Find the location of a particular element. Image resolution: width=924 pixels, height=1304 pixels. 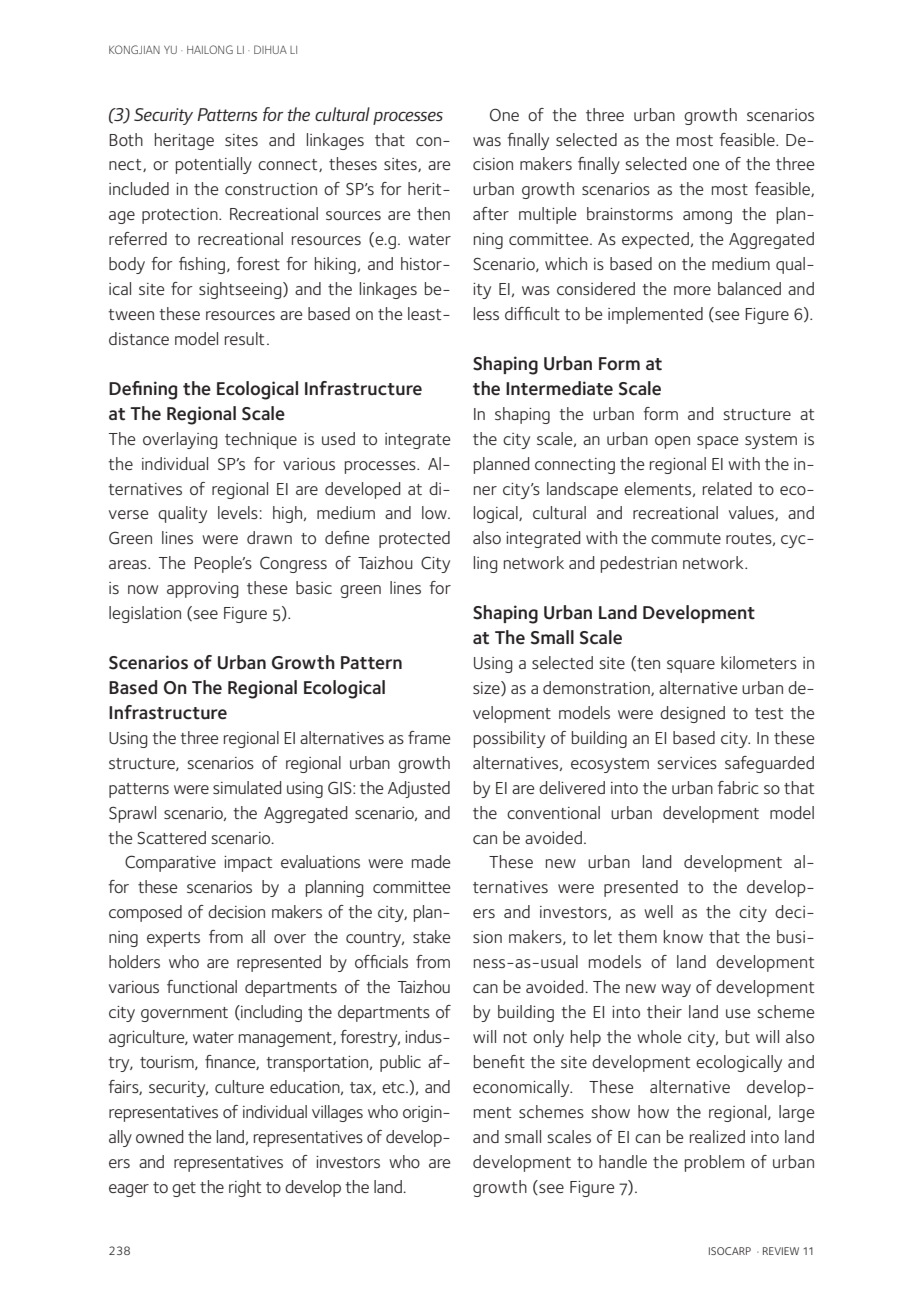

then is located at coordinates (433, 213).
